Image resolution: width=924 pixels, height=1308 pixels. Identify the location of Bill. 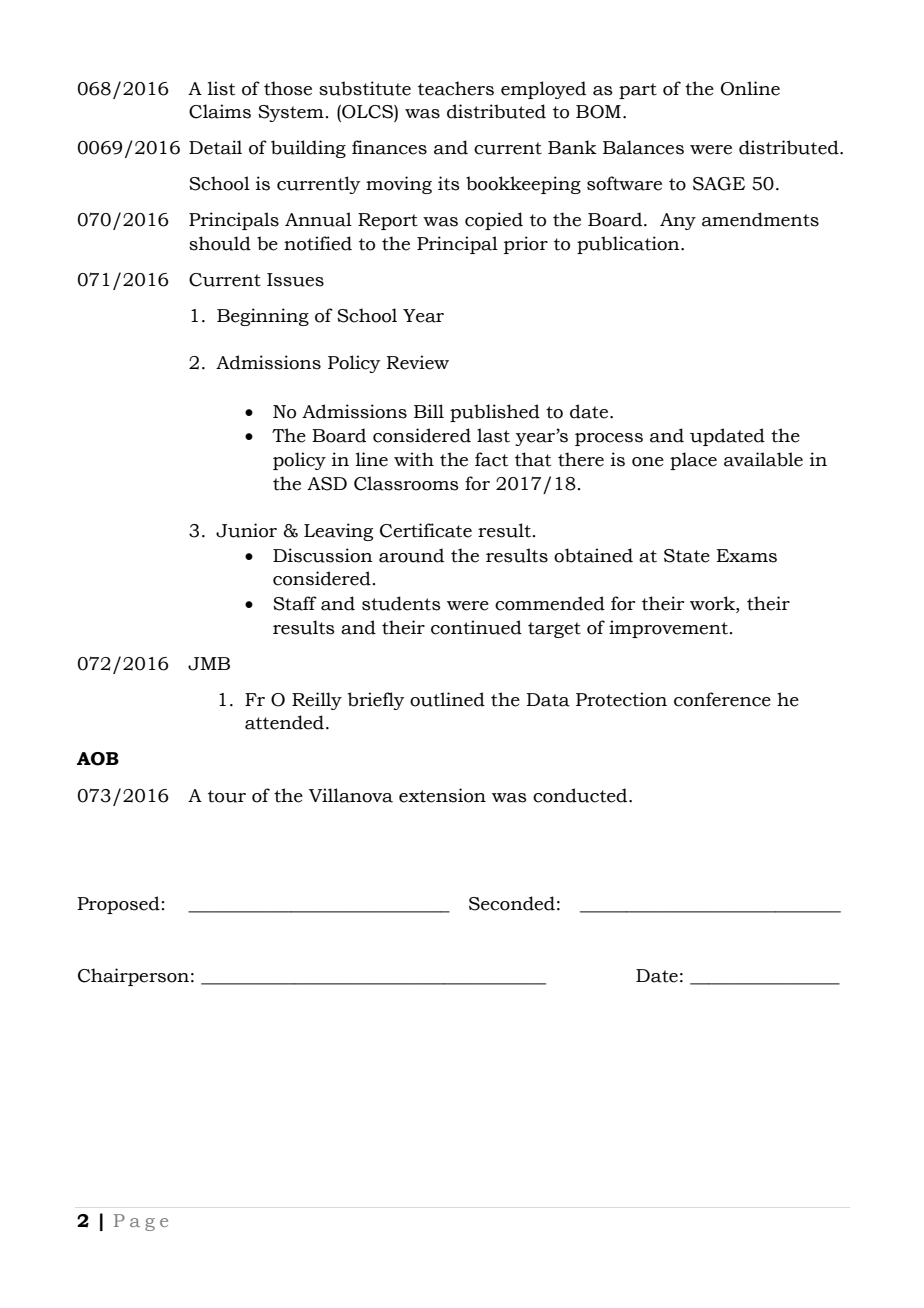
(429, 411).
